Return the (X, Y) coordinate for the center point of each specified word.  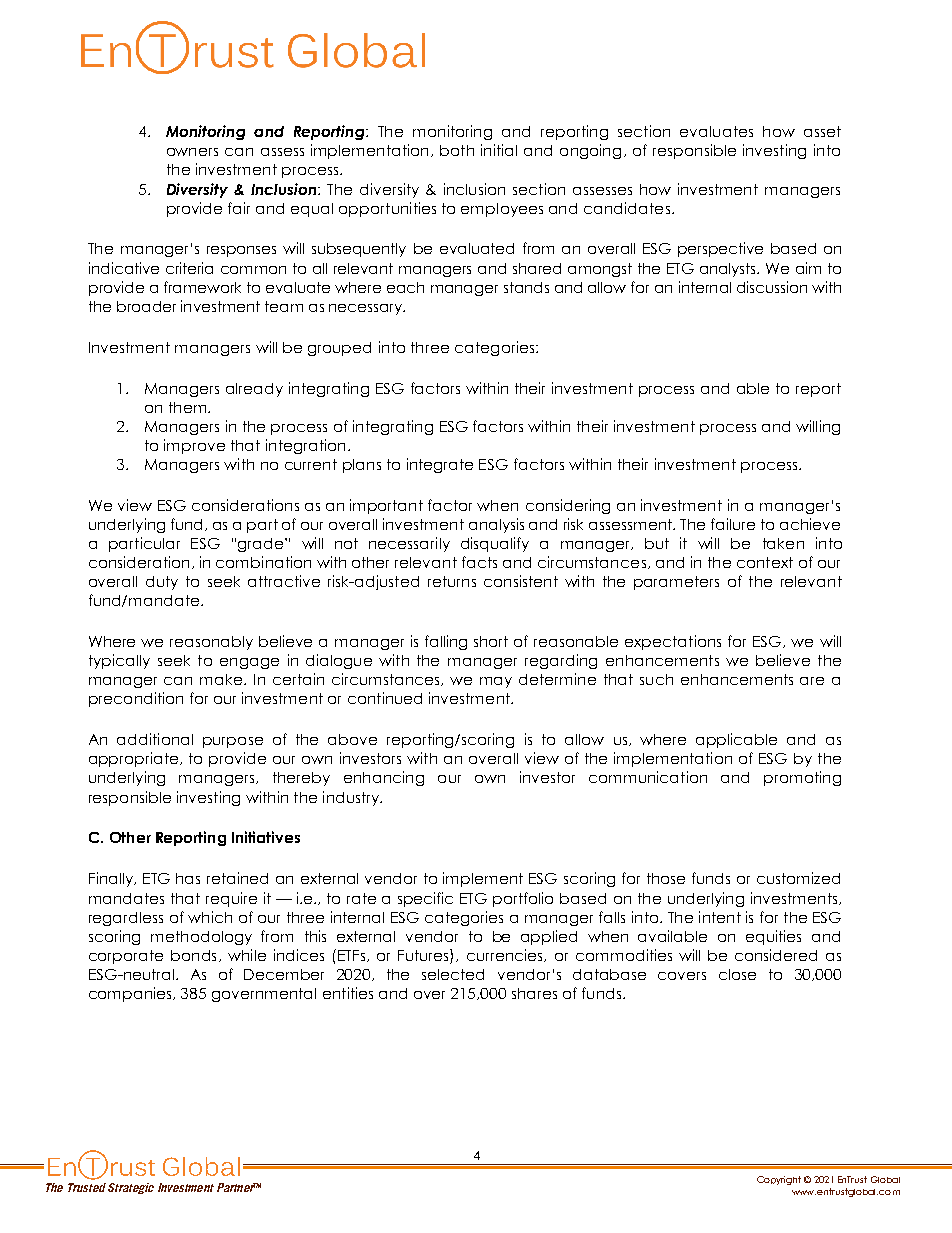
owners (192, 152)
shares (534, 993)
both (457, 150)
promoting (802, 778)
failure (733, 524)
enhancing (384, 778)
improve (194, 446)
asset (822, 131)
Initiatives (266, 837)
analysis (496, 525)
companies (131, 994)
